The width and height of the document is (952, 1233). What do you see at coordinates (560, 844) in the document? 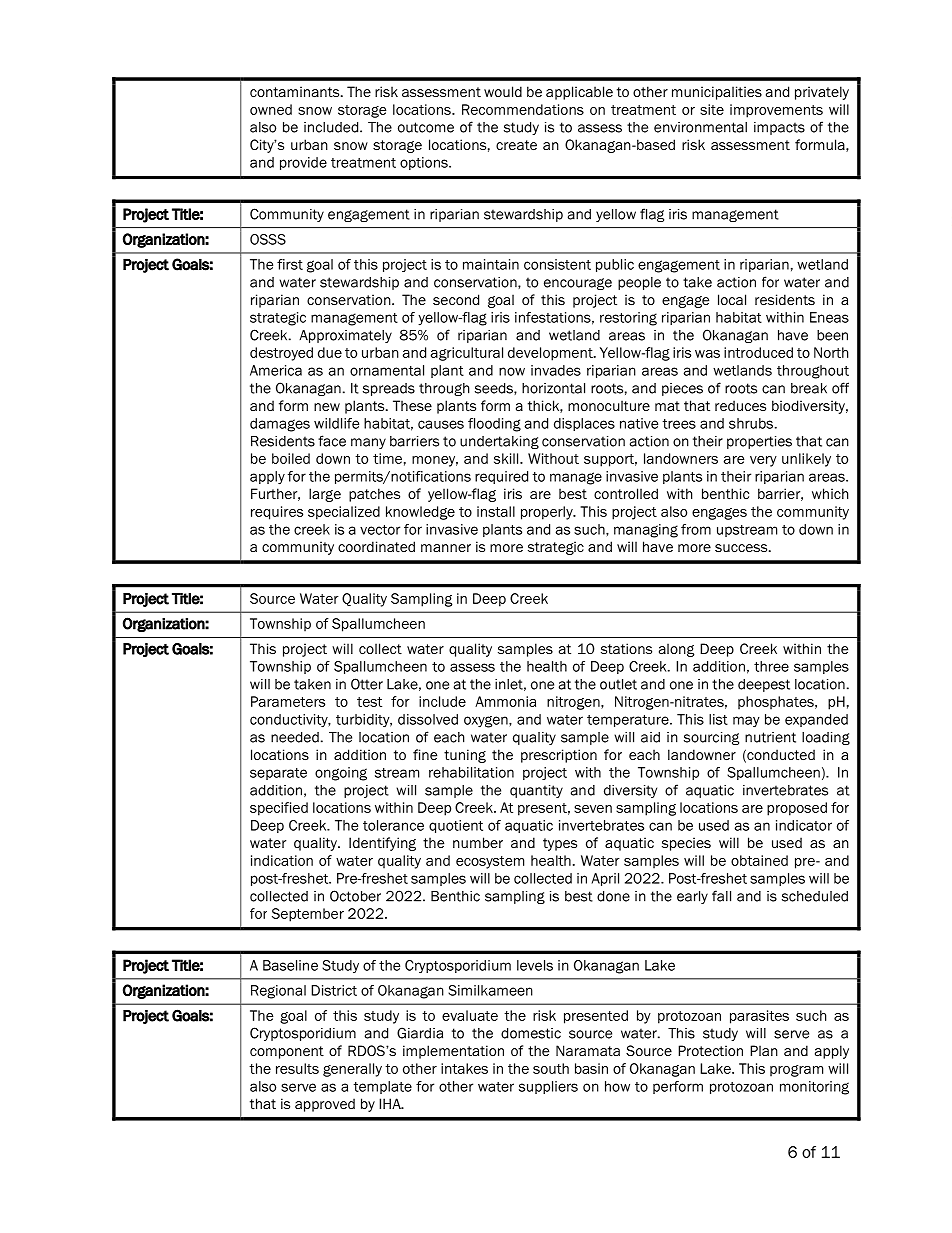
I see `types` at bounding box center [560, 844].
